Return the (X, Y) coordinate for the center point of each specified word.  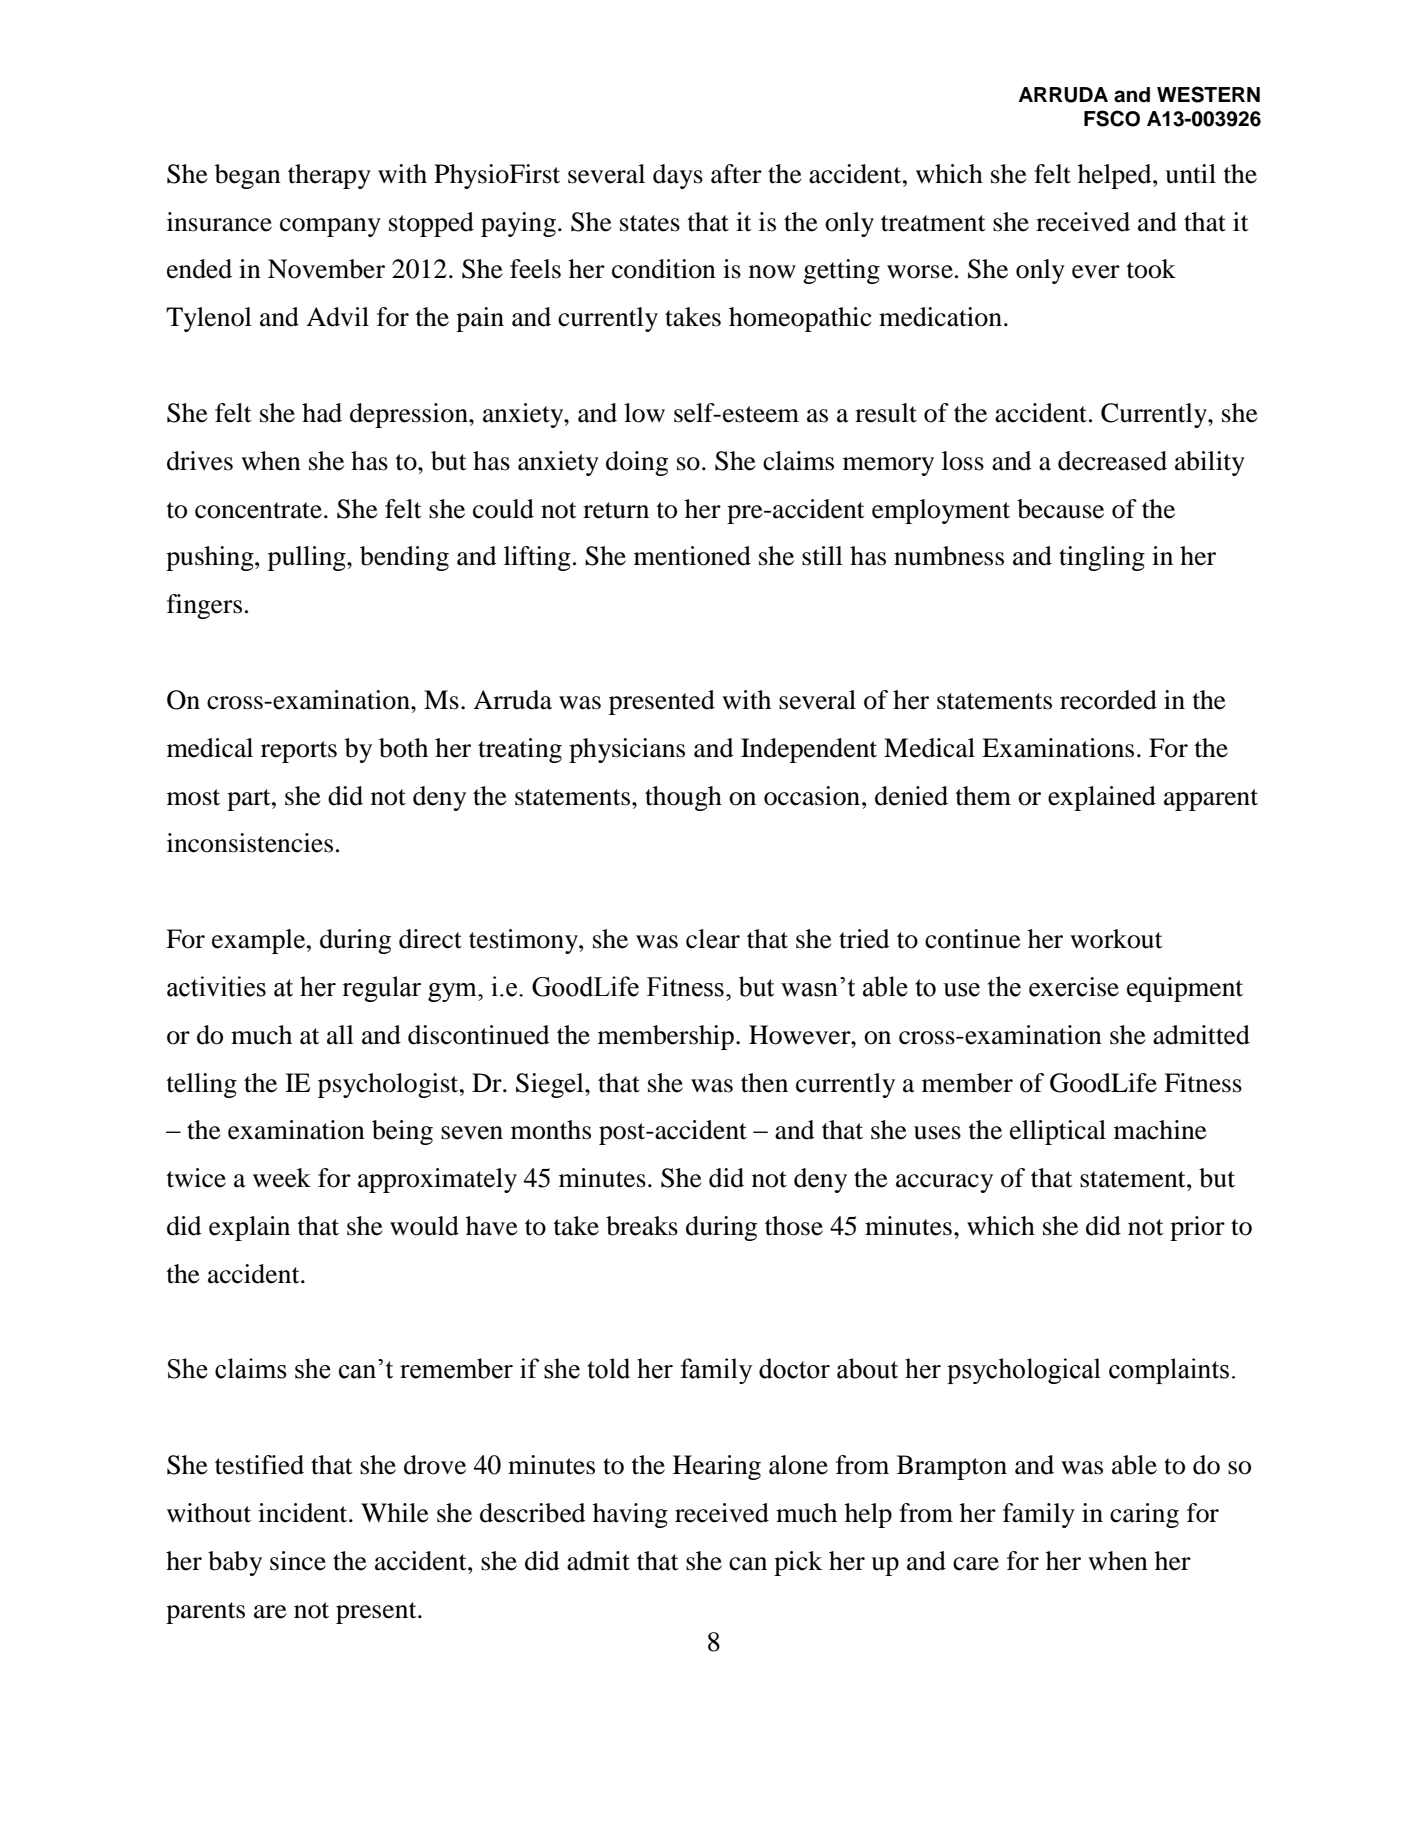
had (322, 413)
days (678, 176)
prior (1197, 1228)
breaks (642, 1226)
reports (299, 752)
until (1190, 174)
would (424, 1226)
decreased (1112, 461)
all (340, 1035)
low (644, 413)
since (298, 1561)
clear (713, 939)
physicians (627, 750)
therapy (329, 176)
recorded (1108, 700)
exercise (1074, 987)
